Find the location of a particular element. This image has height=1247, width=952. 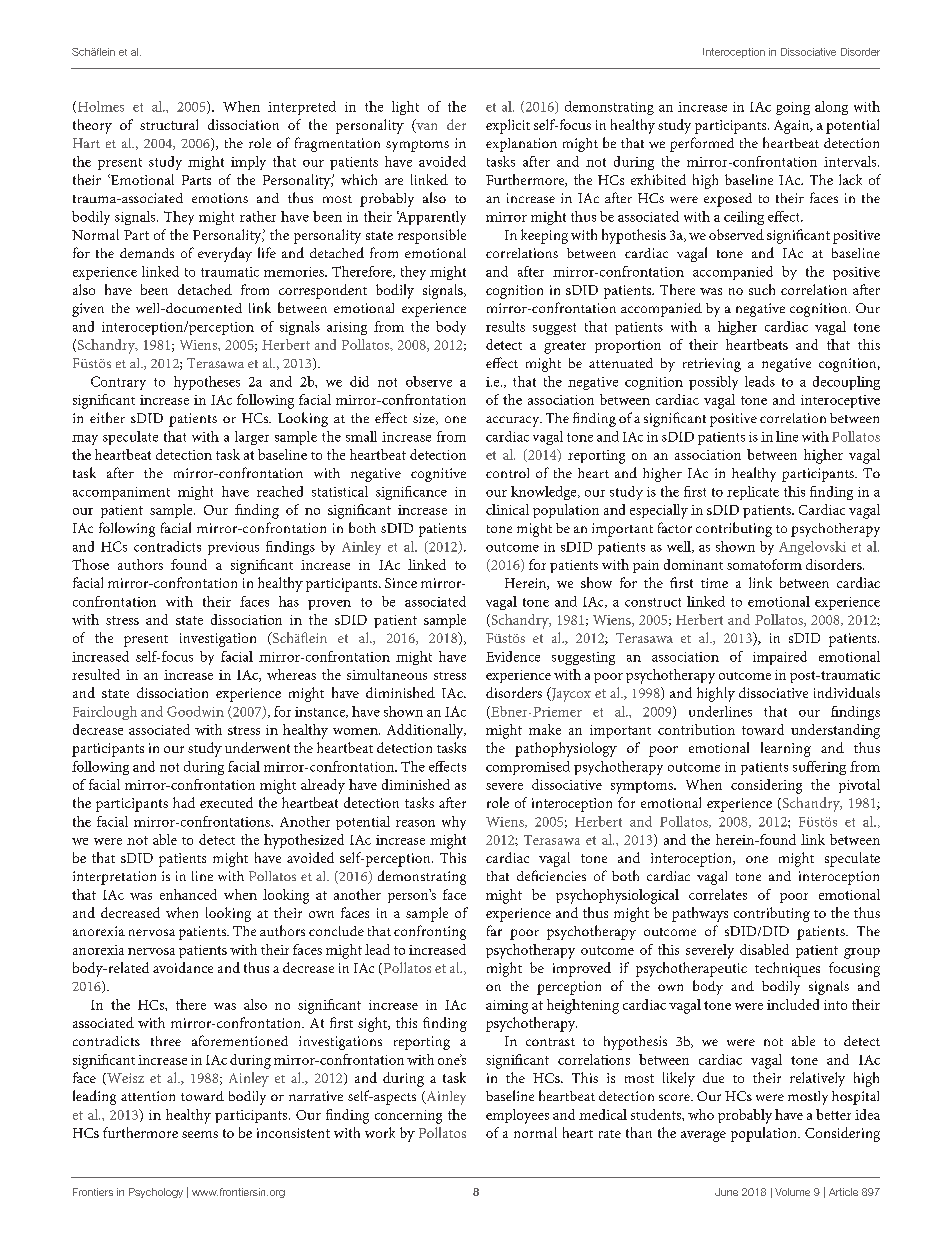

replicate is located at coordinates (753, 493).
